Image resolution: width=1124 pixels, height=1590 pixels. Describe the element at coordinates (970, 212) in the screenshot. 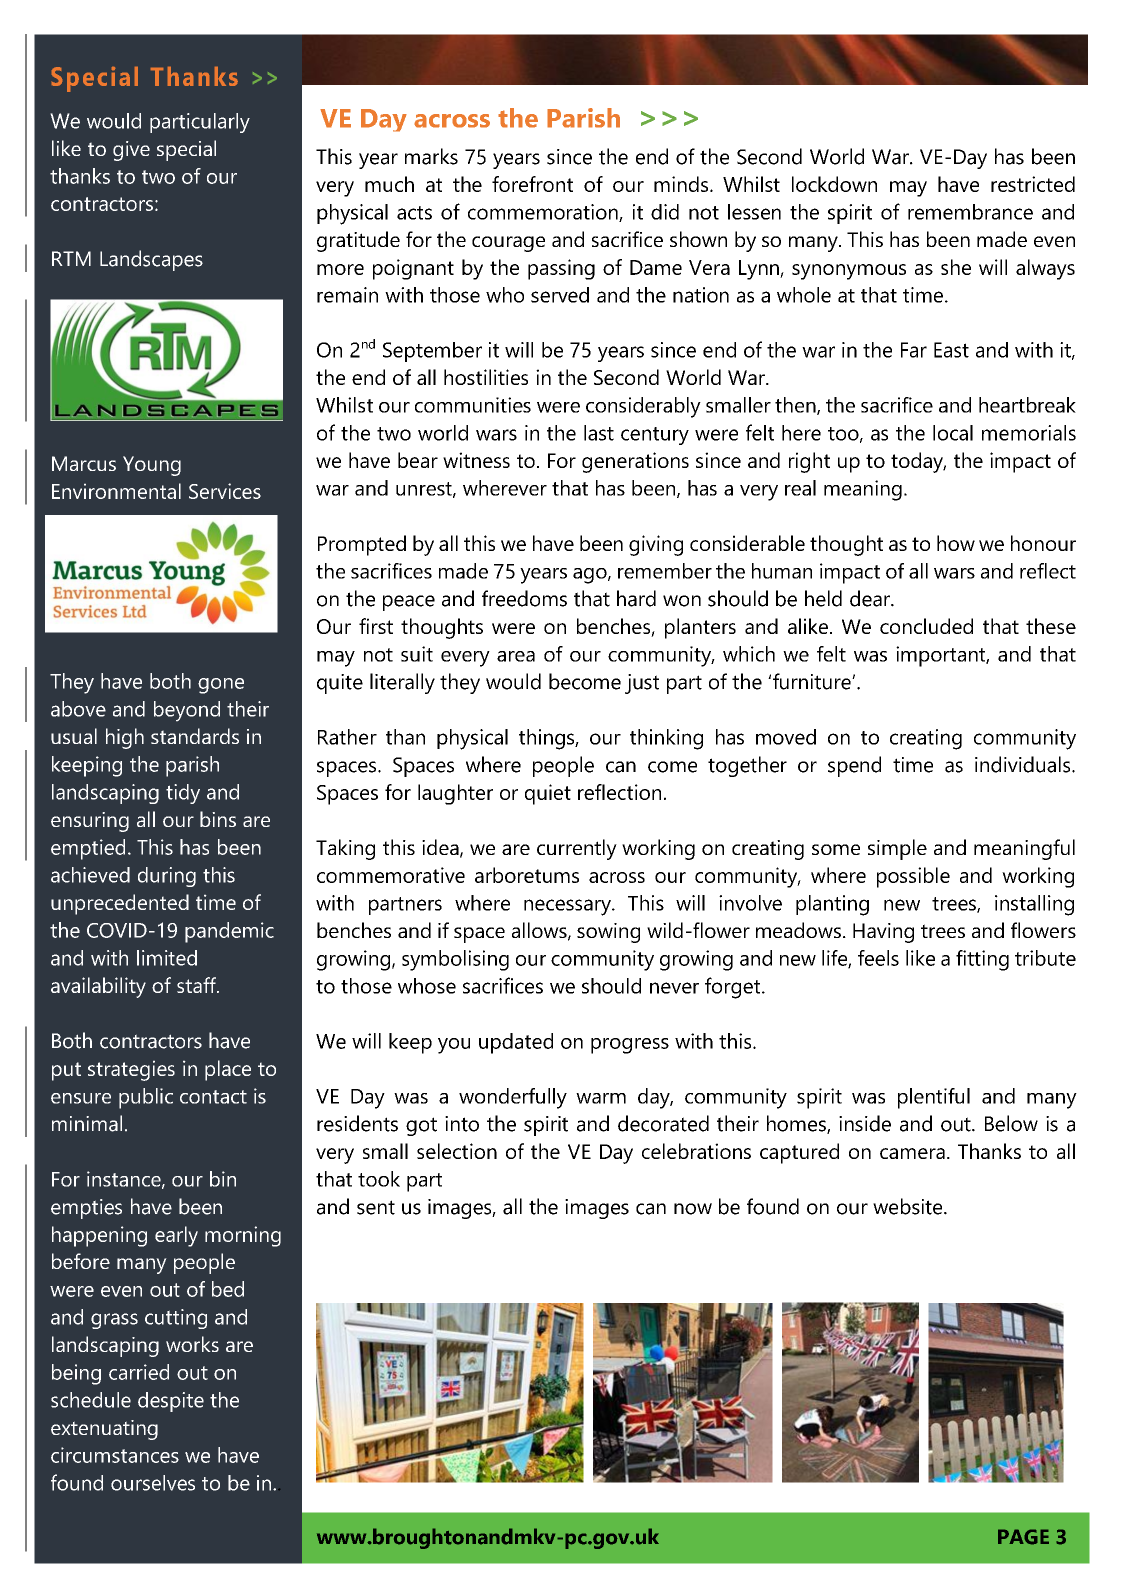

I see `remembrance` at that location.
